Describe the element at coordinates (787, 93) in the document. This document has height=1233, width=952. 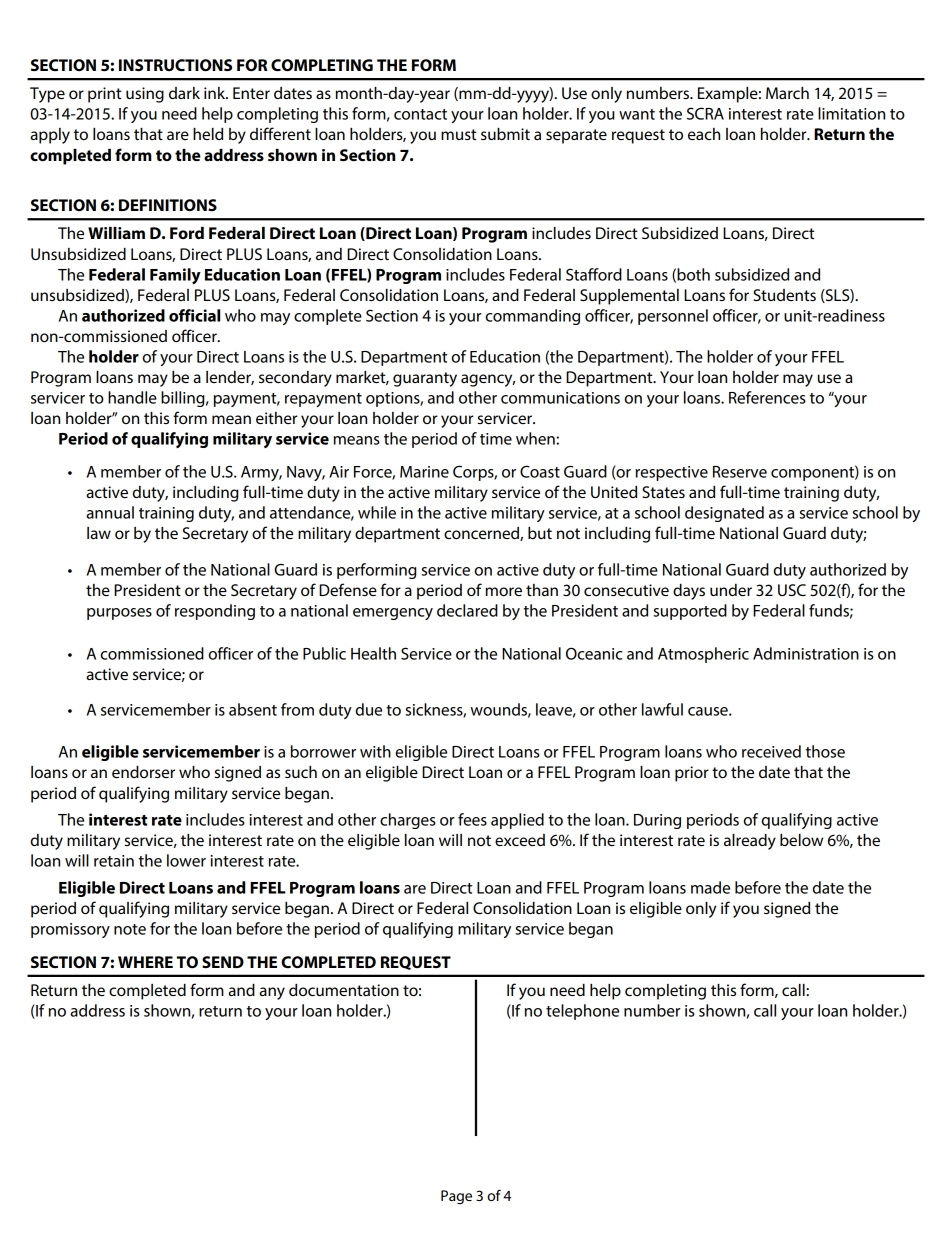
I see `March` at that location.
